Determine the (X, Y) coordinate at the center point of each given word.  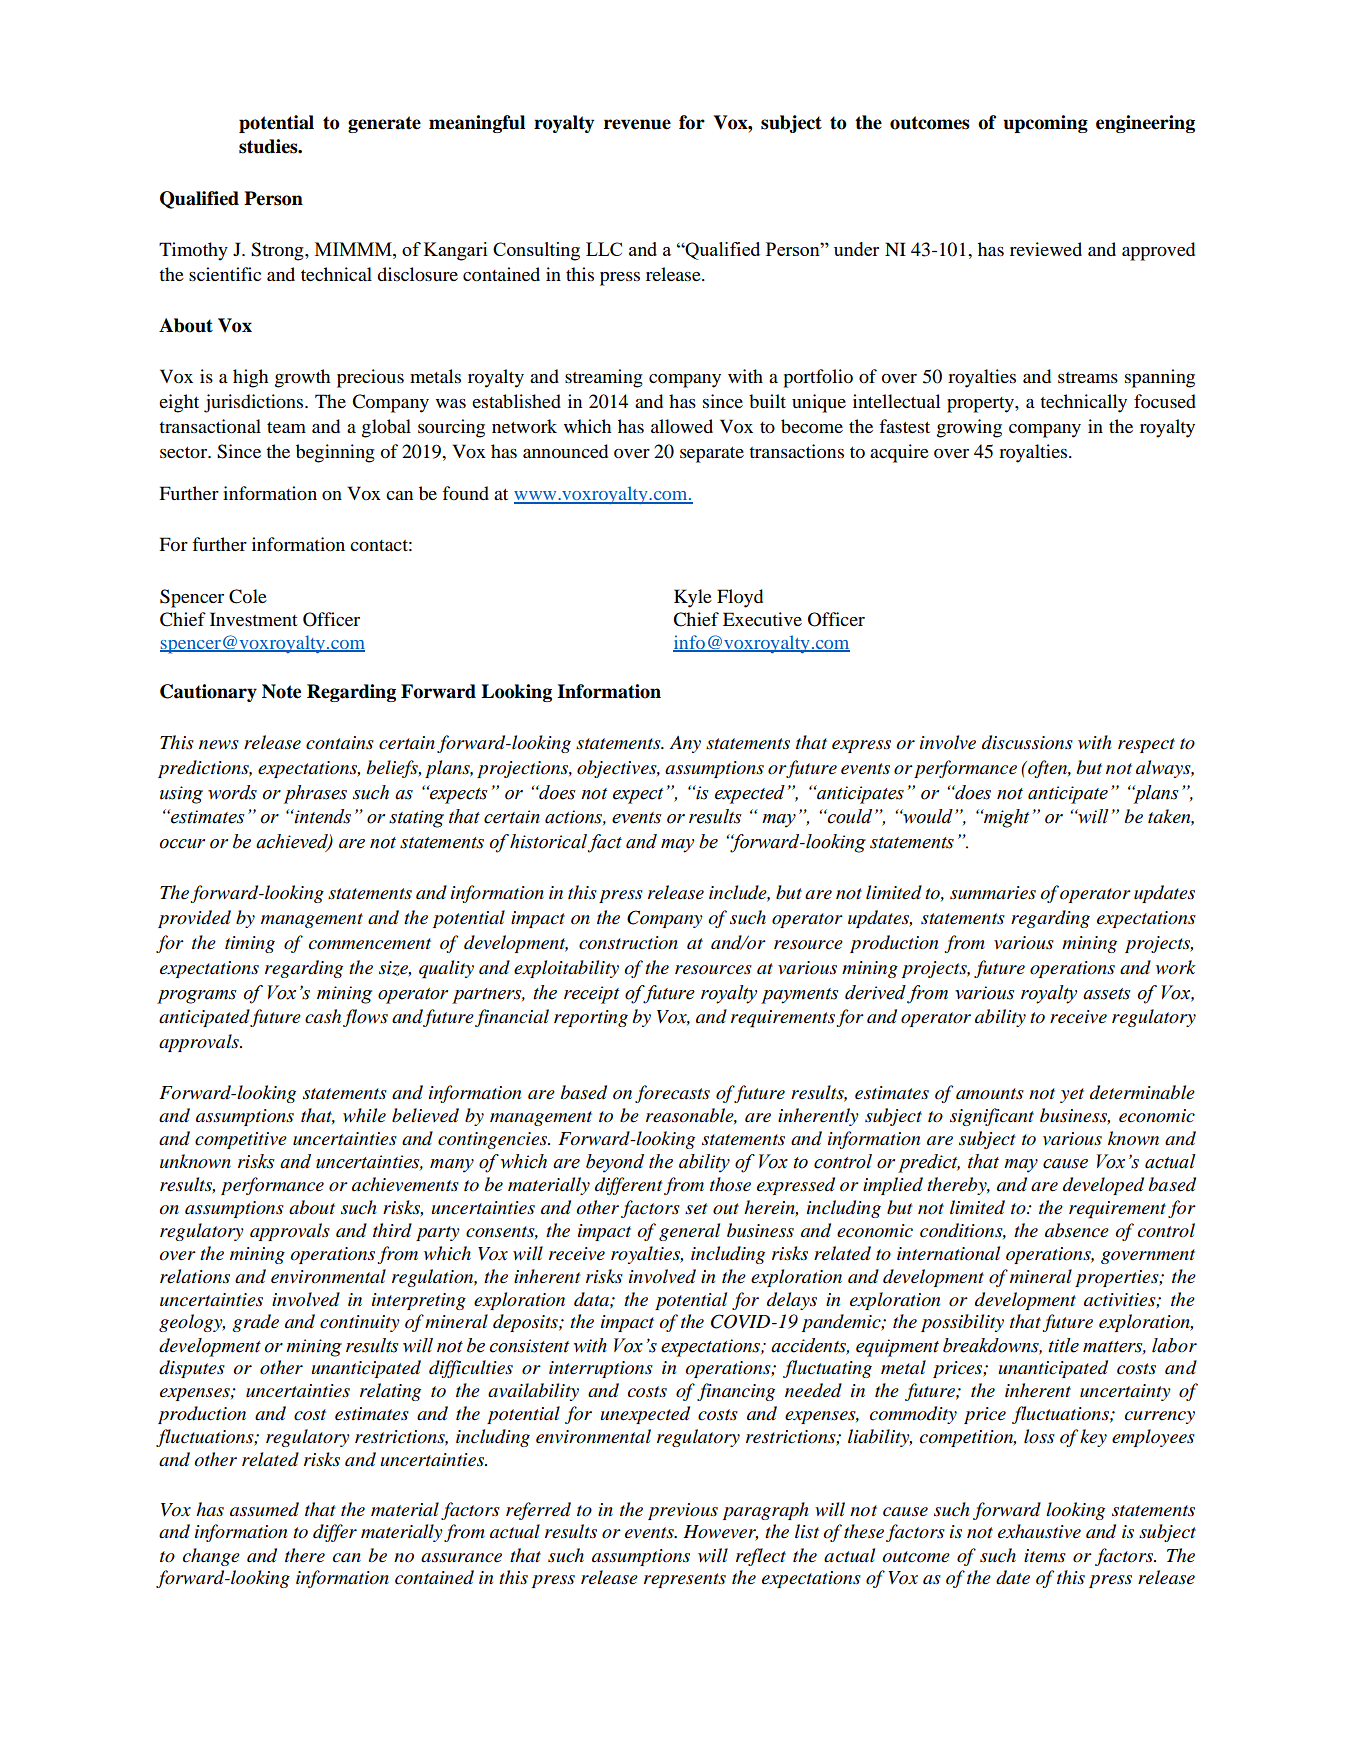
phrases (315, 794)
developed (1103, 1186)
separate (712, 455)
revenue (637, 124)
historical (548, 841)
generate (384, 124)
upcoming (1045, 124)
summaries (993, 893)
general (689, 1232)
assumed (264, 1509)
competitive (241, 1140)
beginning (335, 453)
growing (969, 428)
